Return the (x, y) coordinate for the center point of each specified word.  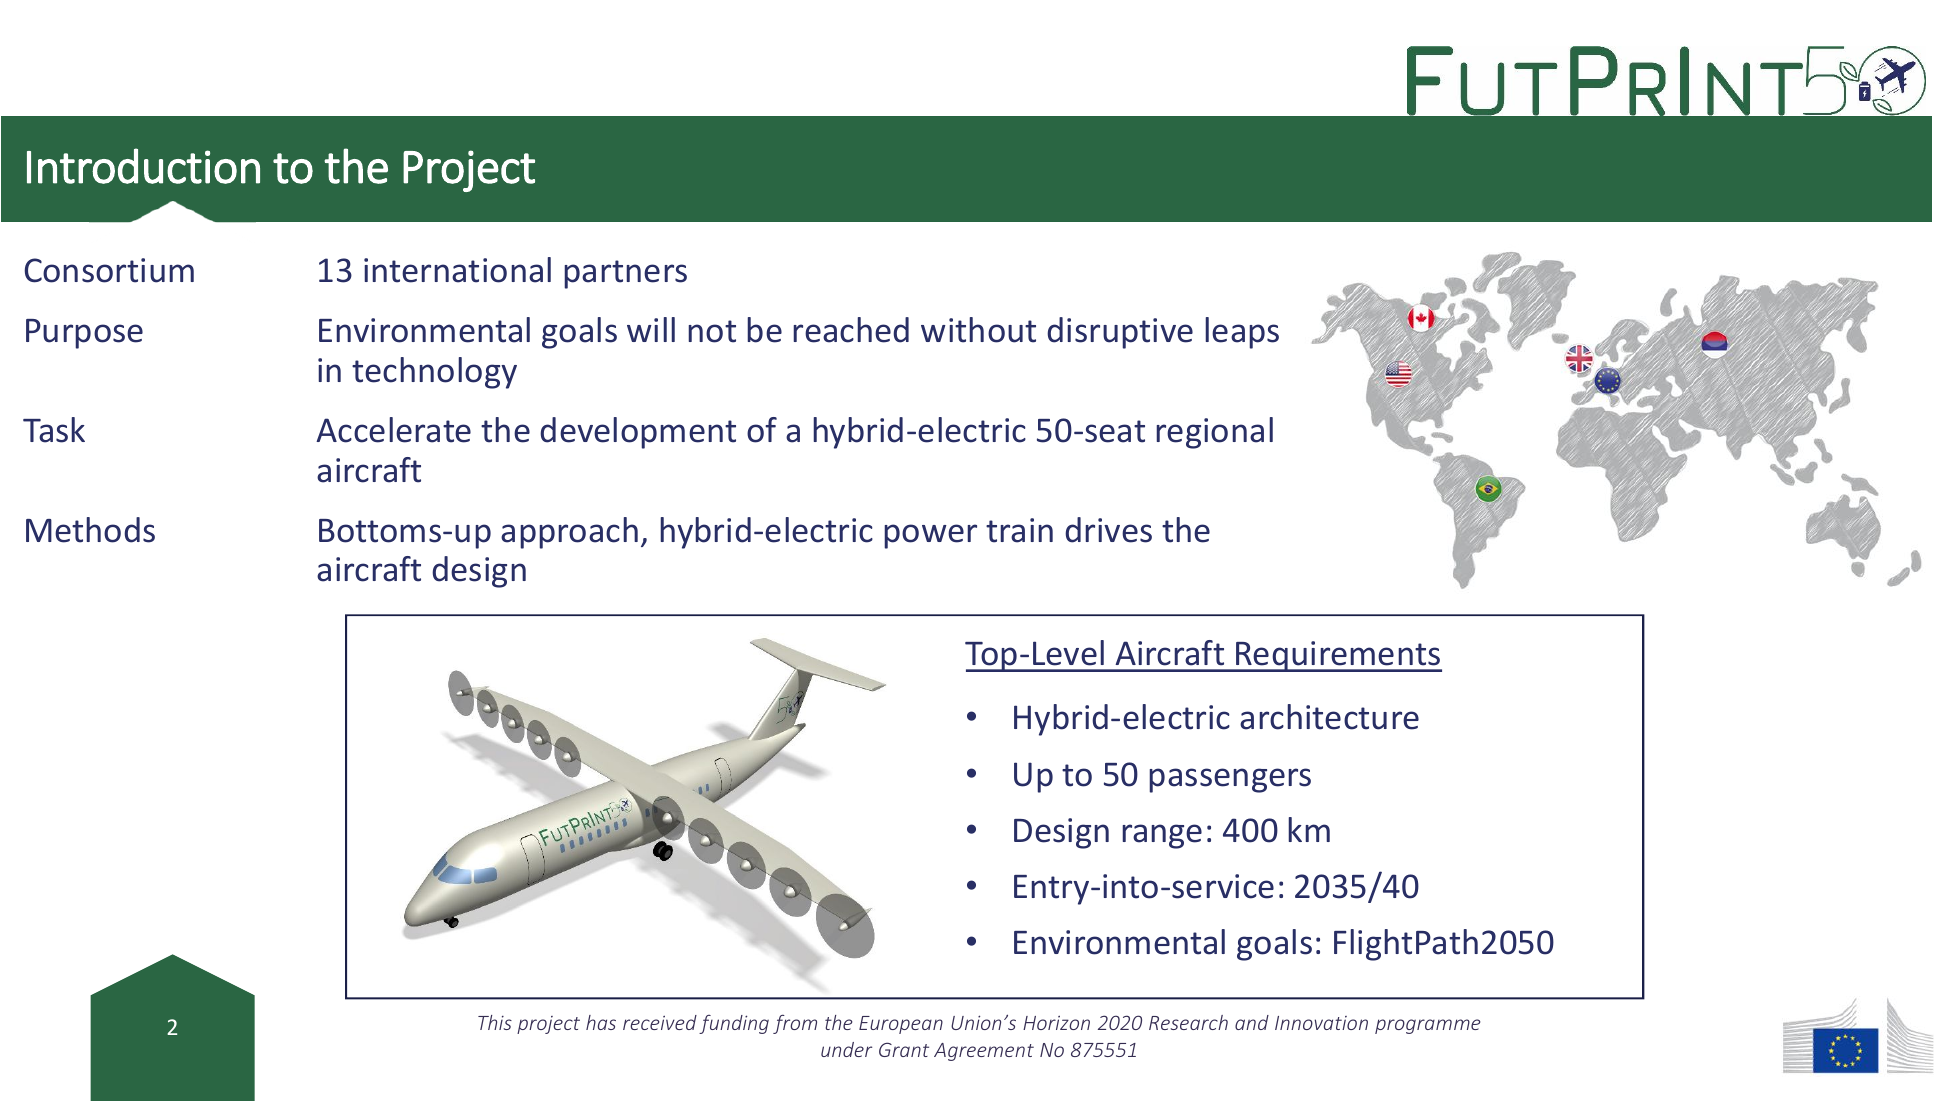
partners (625, 274)
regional (1214, 433)
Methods (90, 530)
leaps (1242, 333)
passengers (1230, 780)
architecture (1329, 717)
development (638, 433)
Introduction (143, 166)
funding (734, 1024)
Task (54, 430)
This (495, 1022)
